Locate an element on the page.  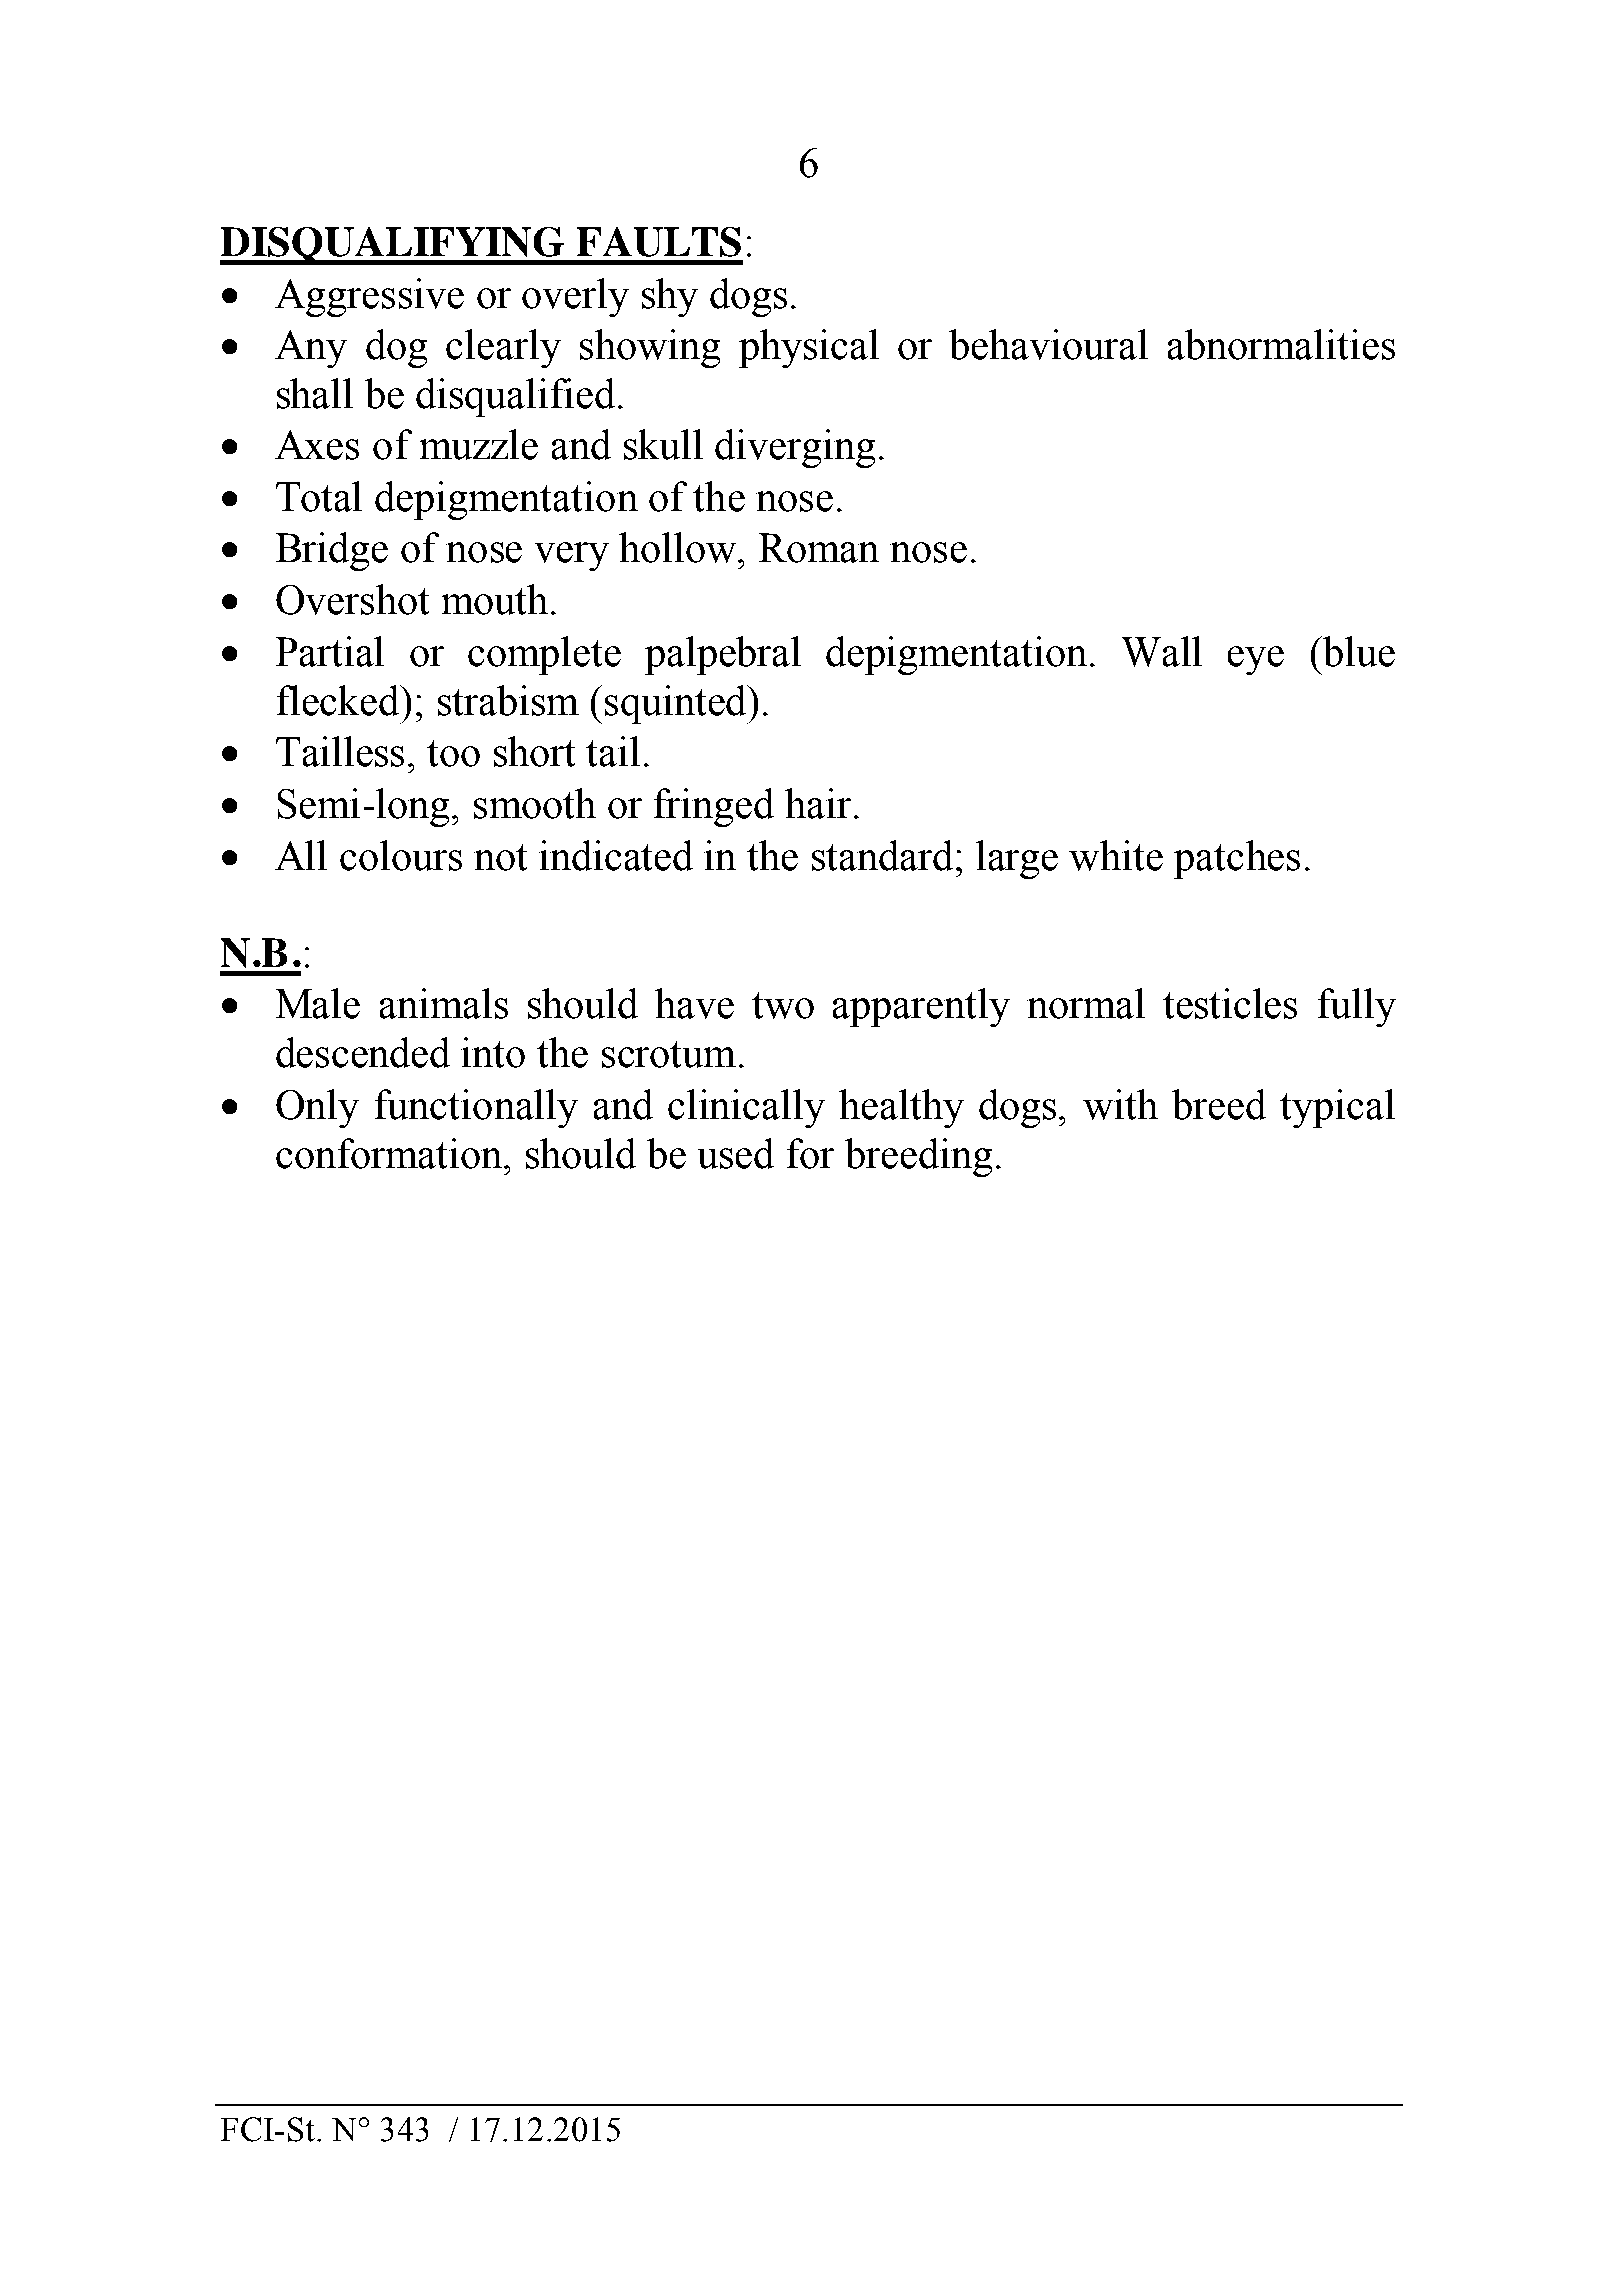
standard is located at coordinates (882, 855).
